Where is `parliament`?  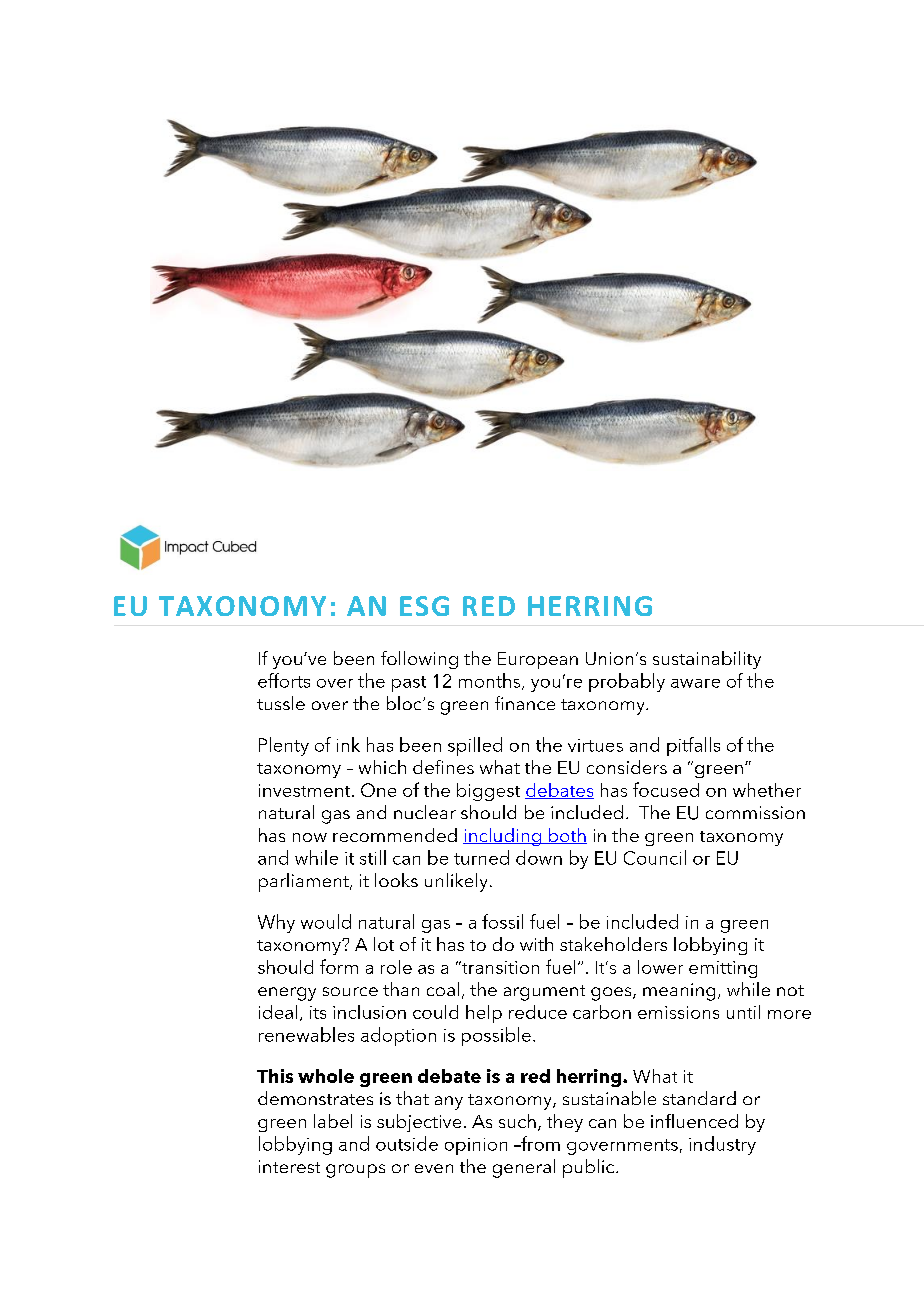
parliament is located at coordinates (305, 882).
